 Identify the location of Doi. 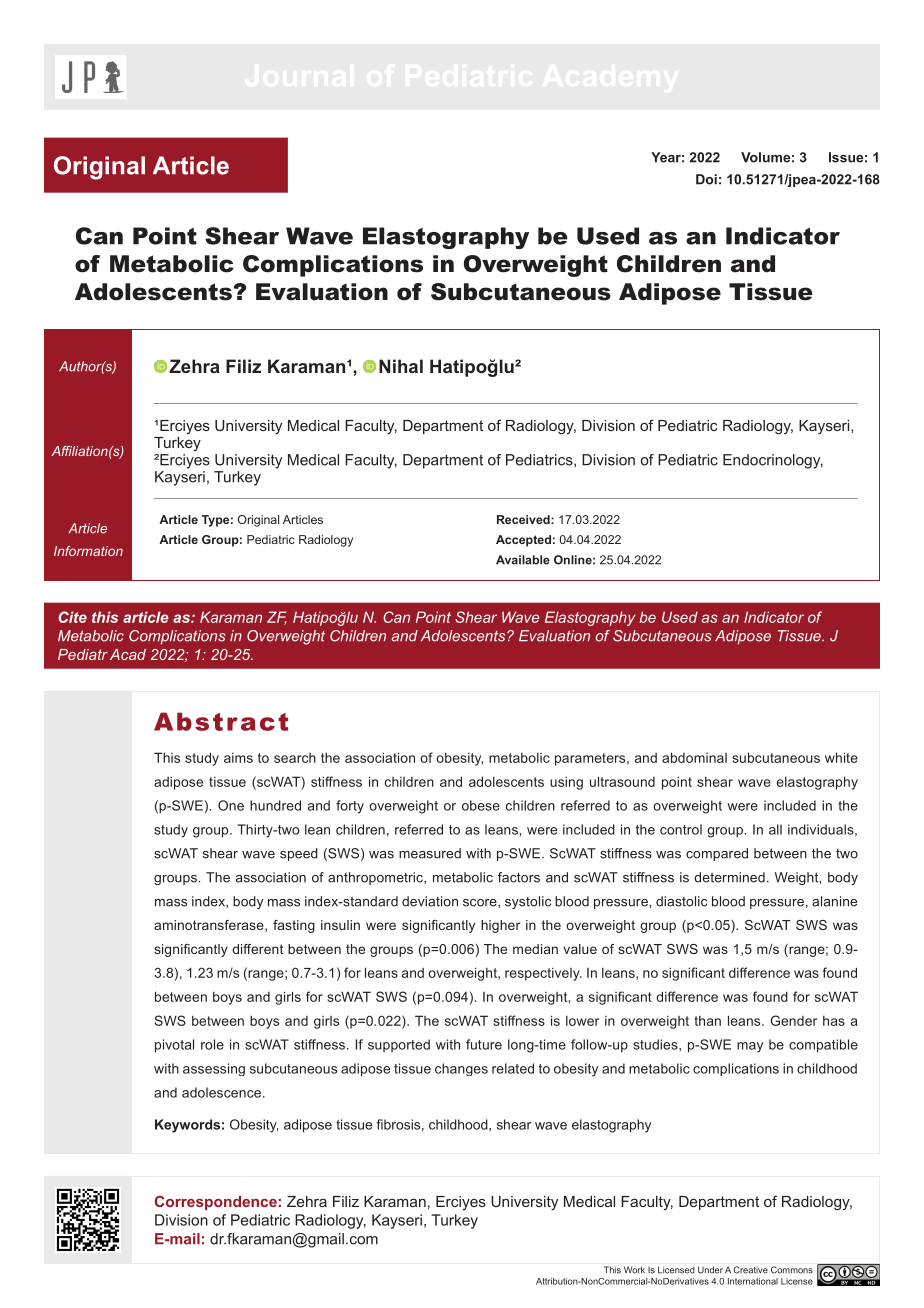
(706, 179).
